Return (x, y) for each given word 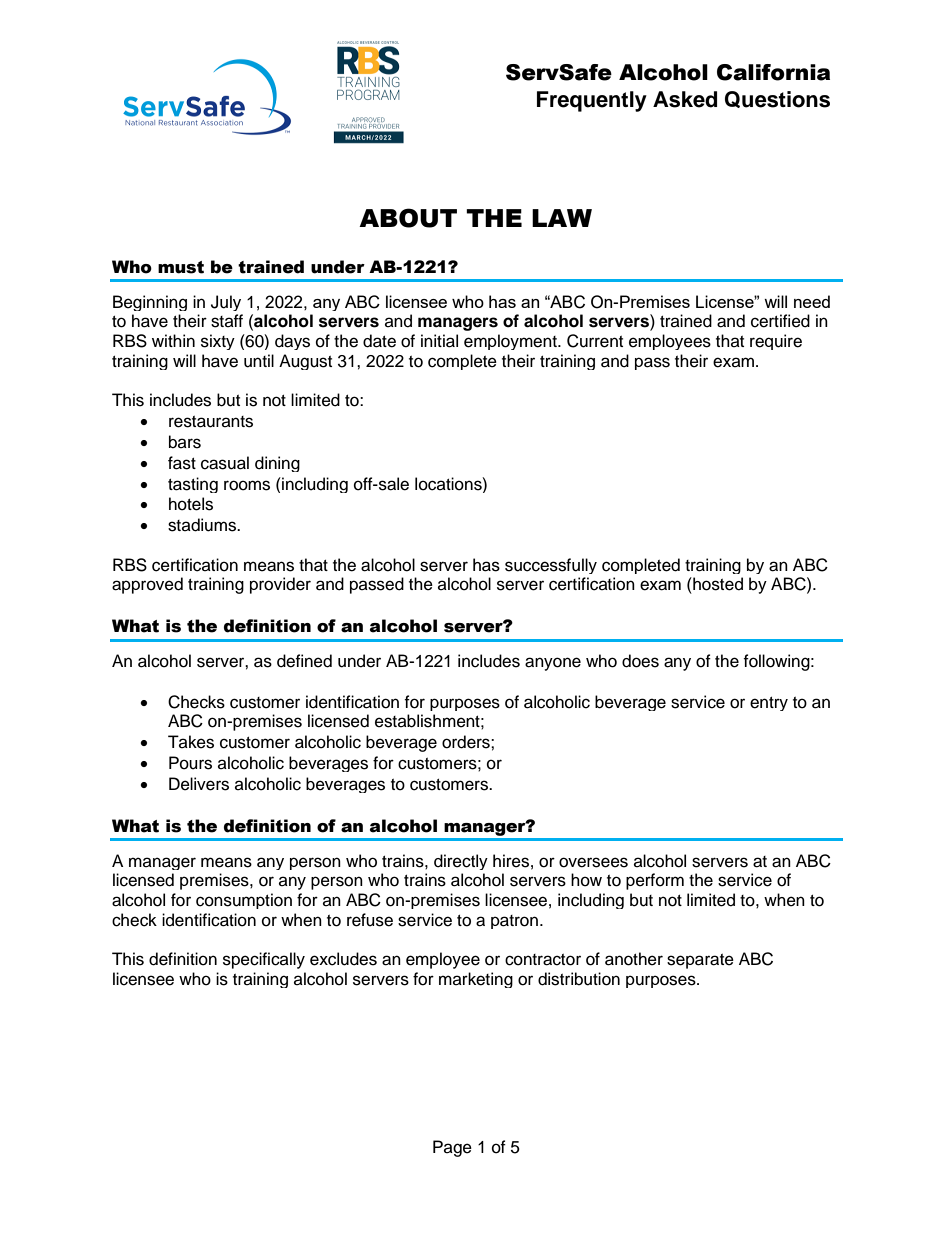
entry (769, 704)
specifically (264, 960)
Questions (777, 99)
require (776, 342)
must (181, 267)
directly (461, 862)
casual (225, 463)
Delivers (199, 784)
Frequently (592, 101)
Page (452, 1148)
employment (511, 342)
